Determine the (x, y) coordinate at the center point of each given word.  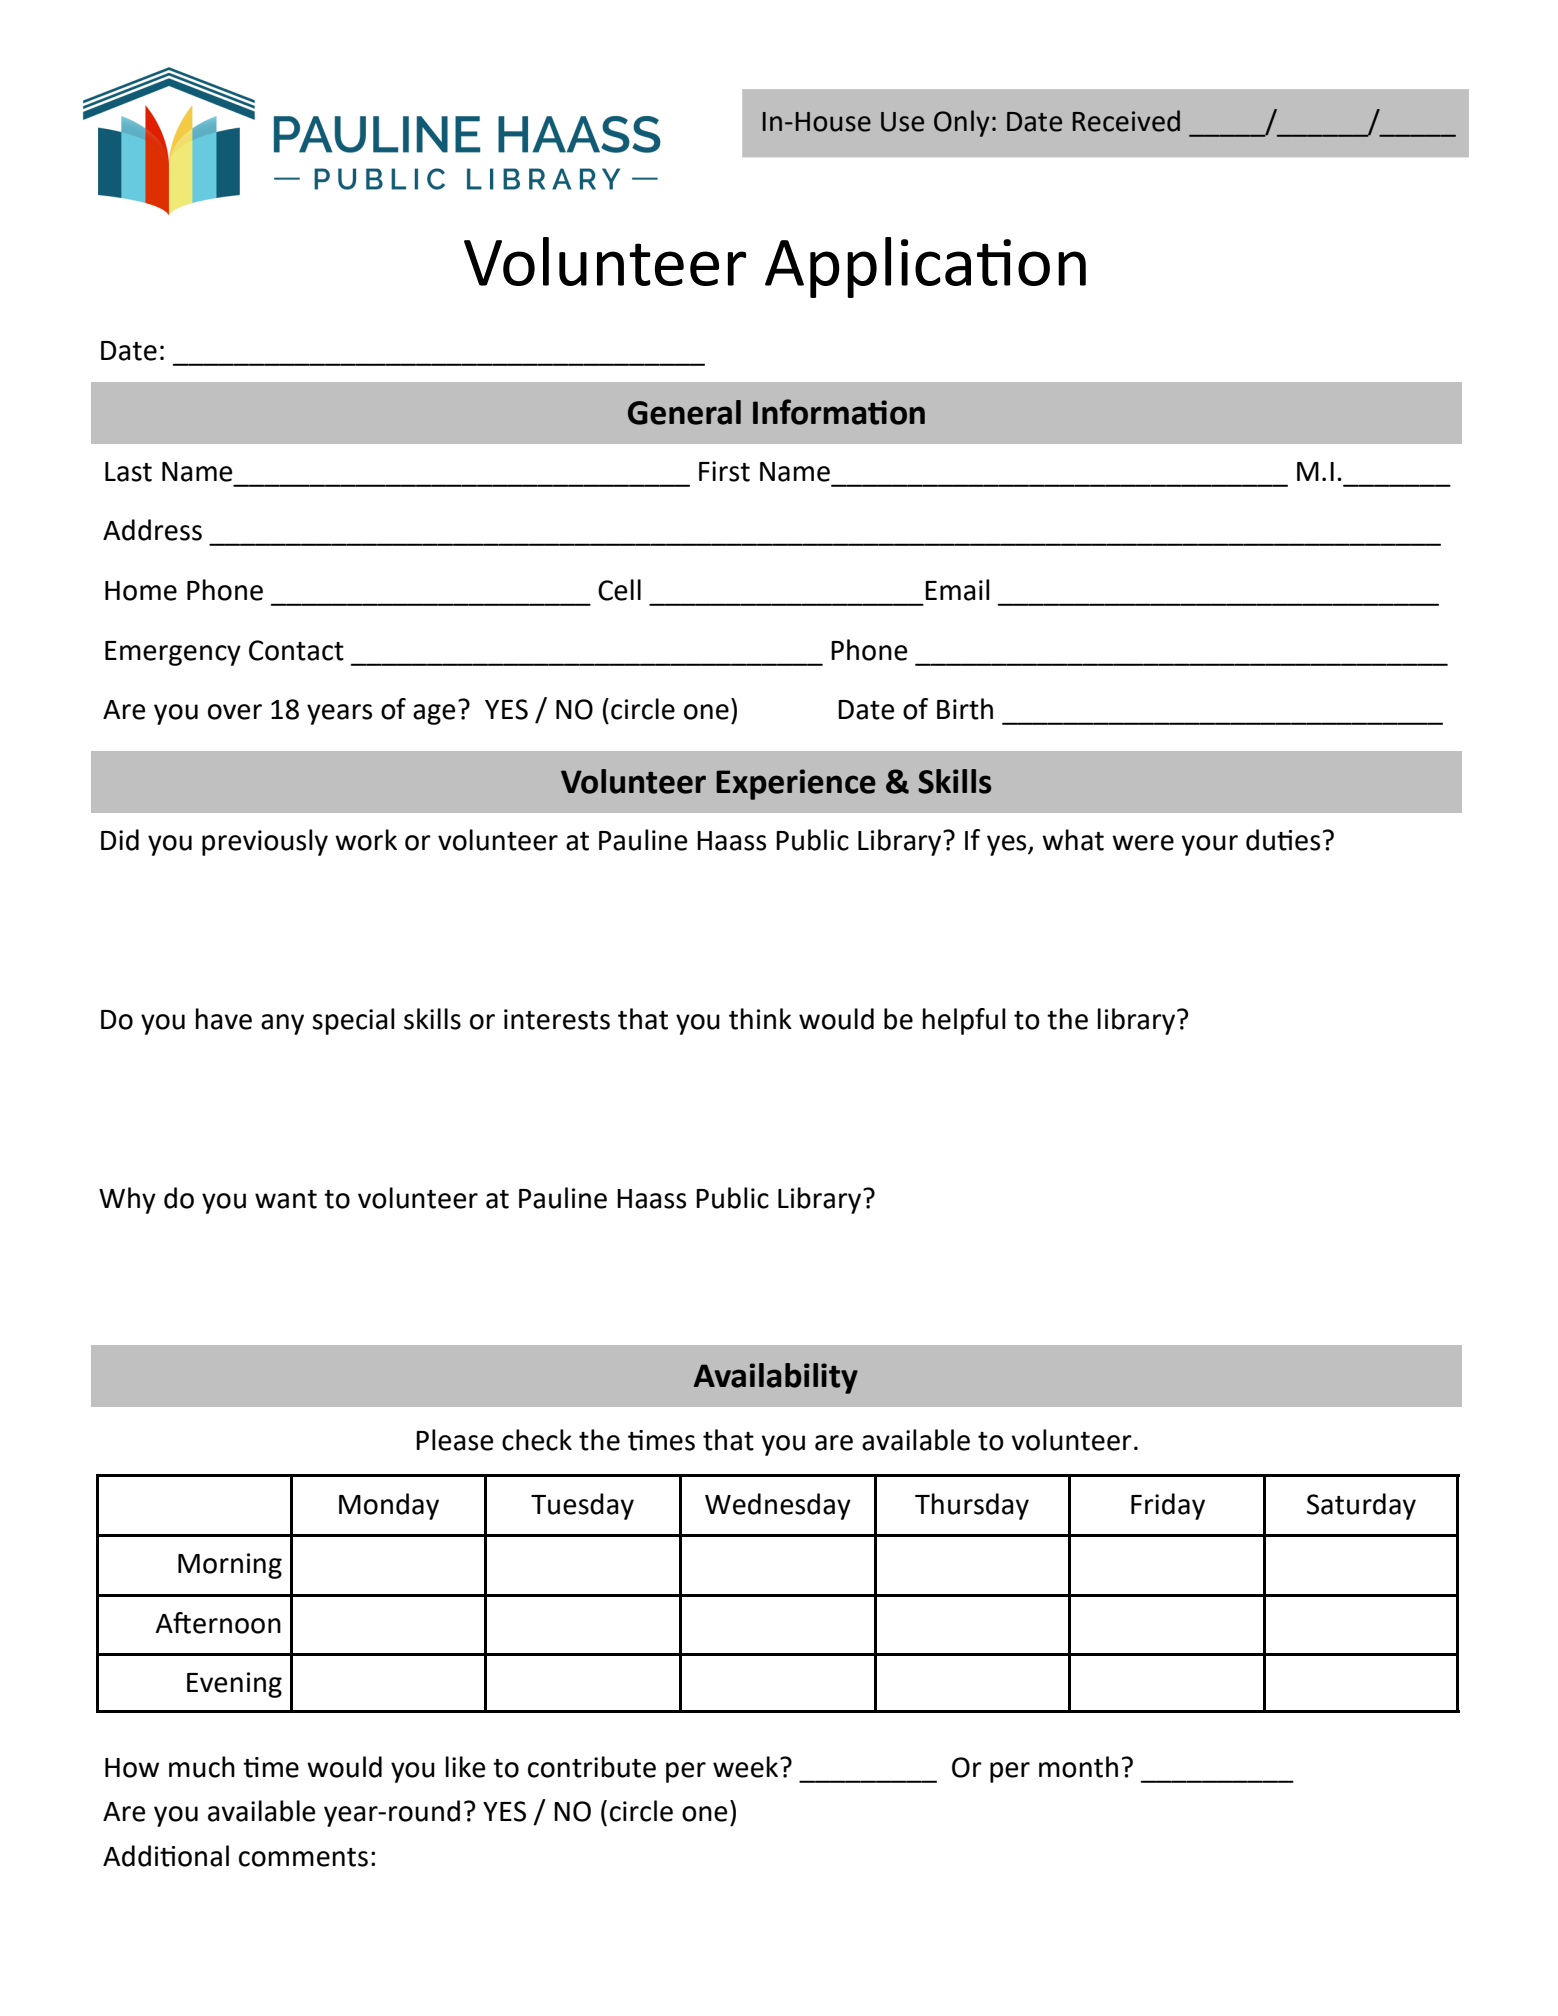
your (1209, 845)
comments (303, 1857)
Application (925, 267)
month (1078, 1767)
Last (128, 472)
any (282, 1024)
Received (1126, 121)
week (747, 1767)
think (760, 1019)
